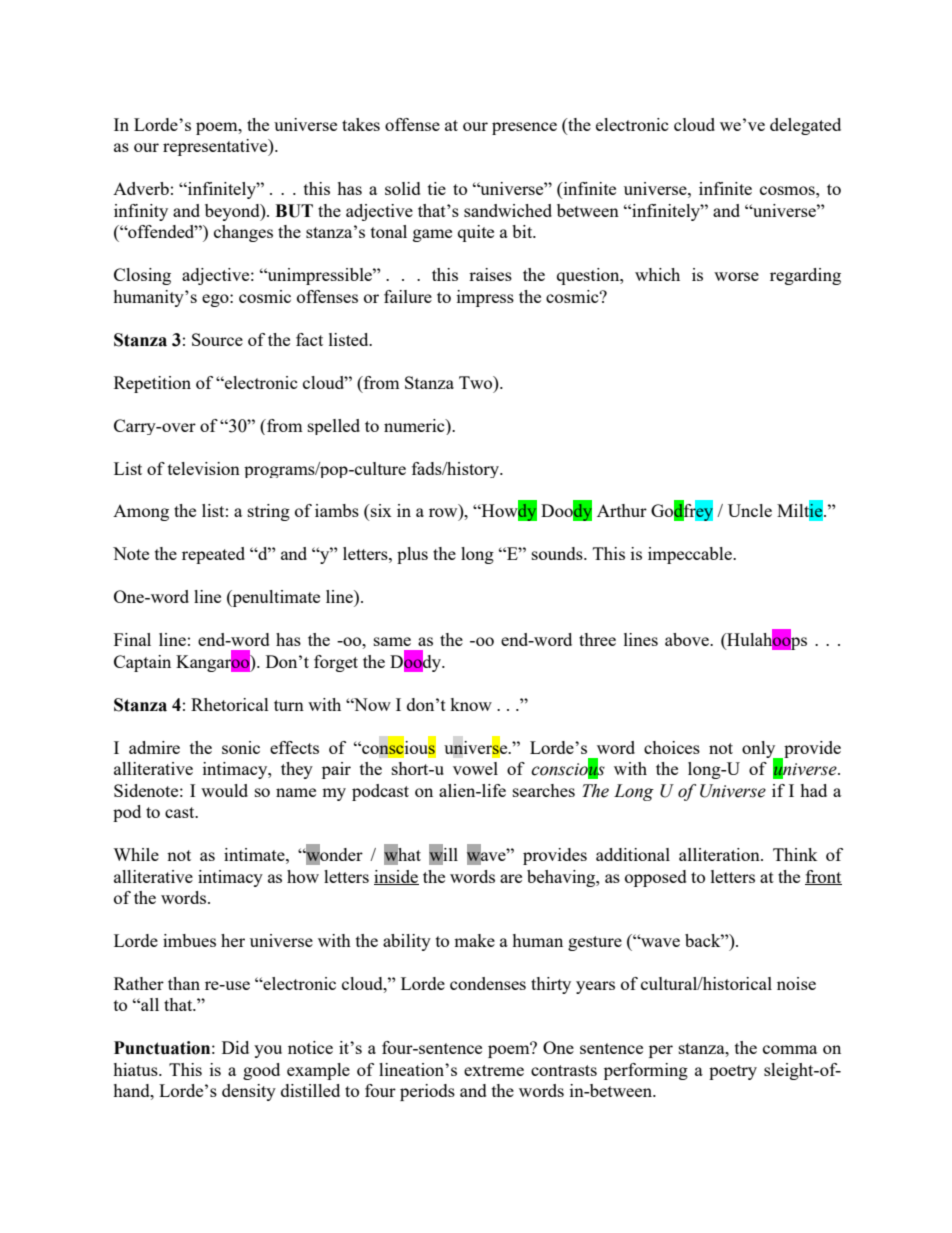  I want to click on presence, so click(524, 128).
